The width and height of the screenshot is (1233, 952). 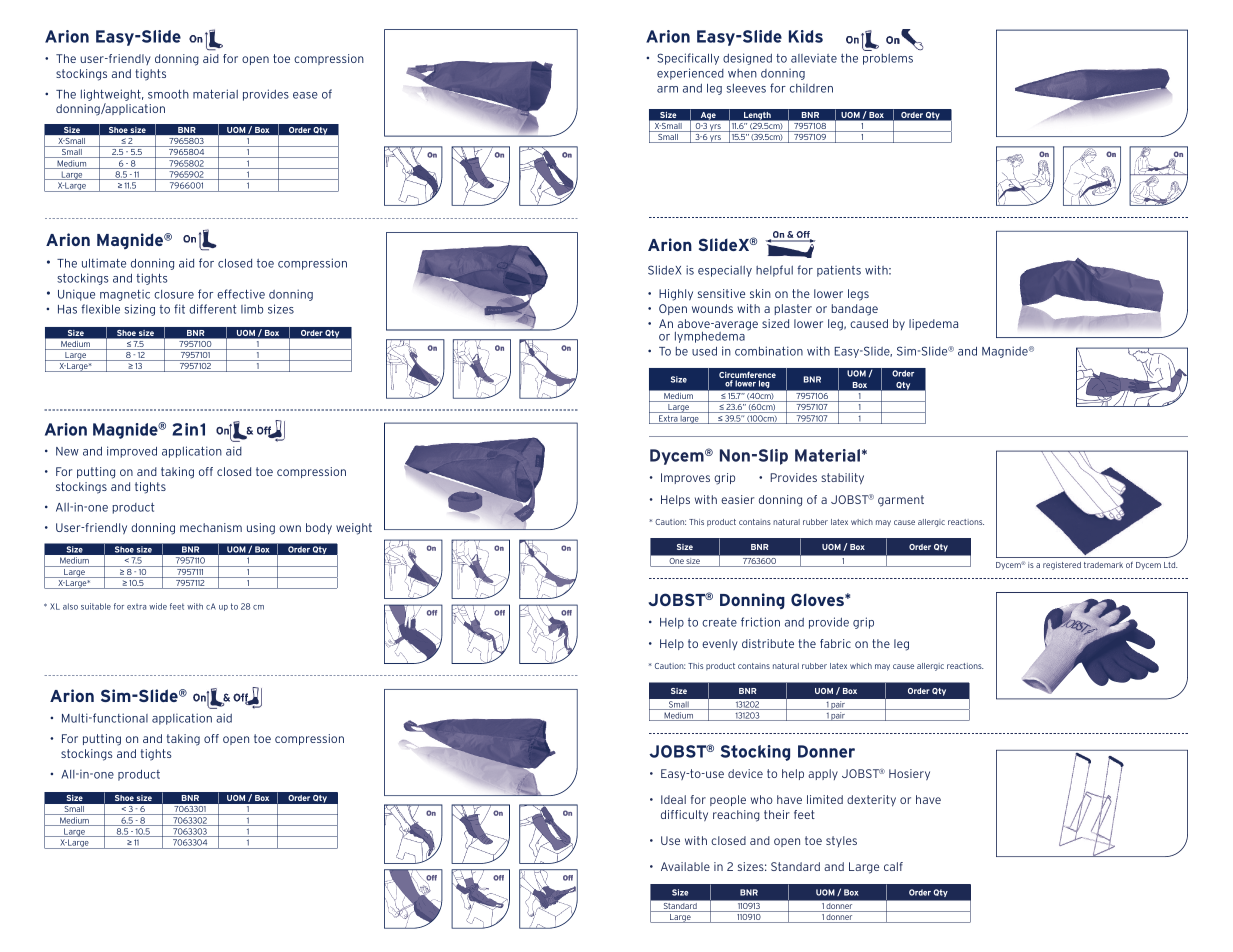 I want to click on different, so click(x=213, y=309).
